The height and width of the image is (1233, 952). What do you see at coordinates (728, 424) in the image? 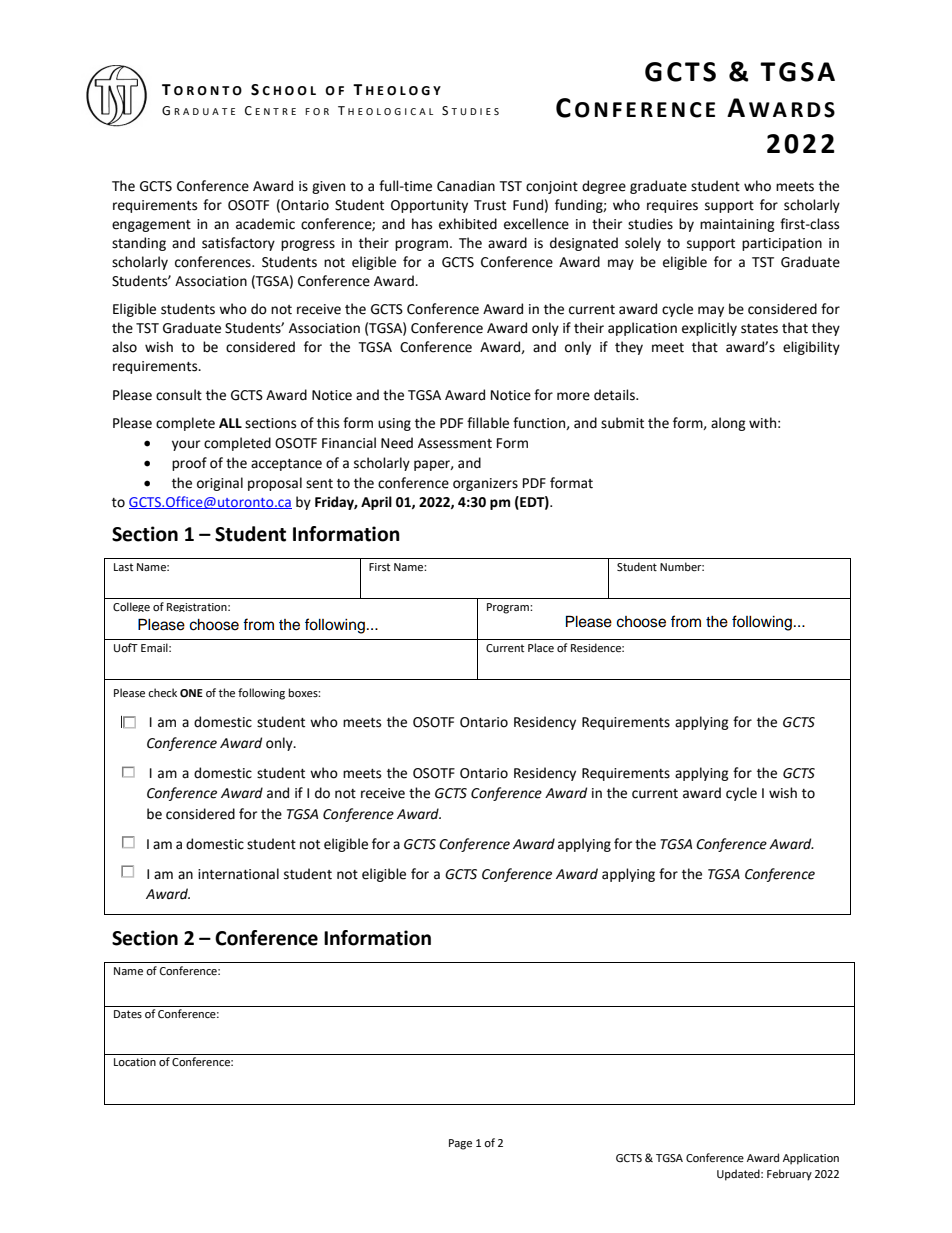
I see `along` at bounding box center [728, 424].
